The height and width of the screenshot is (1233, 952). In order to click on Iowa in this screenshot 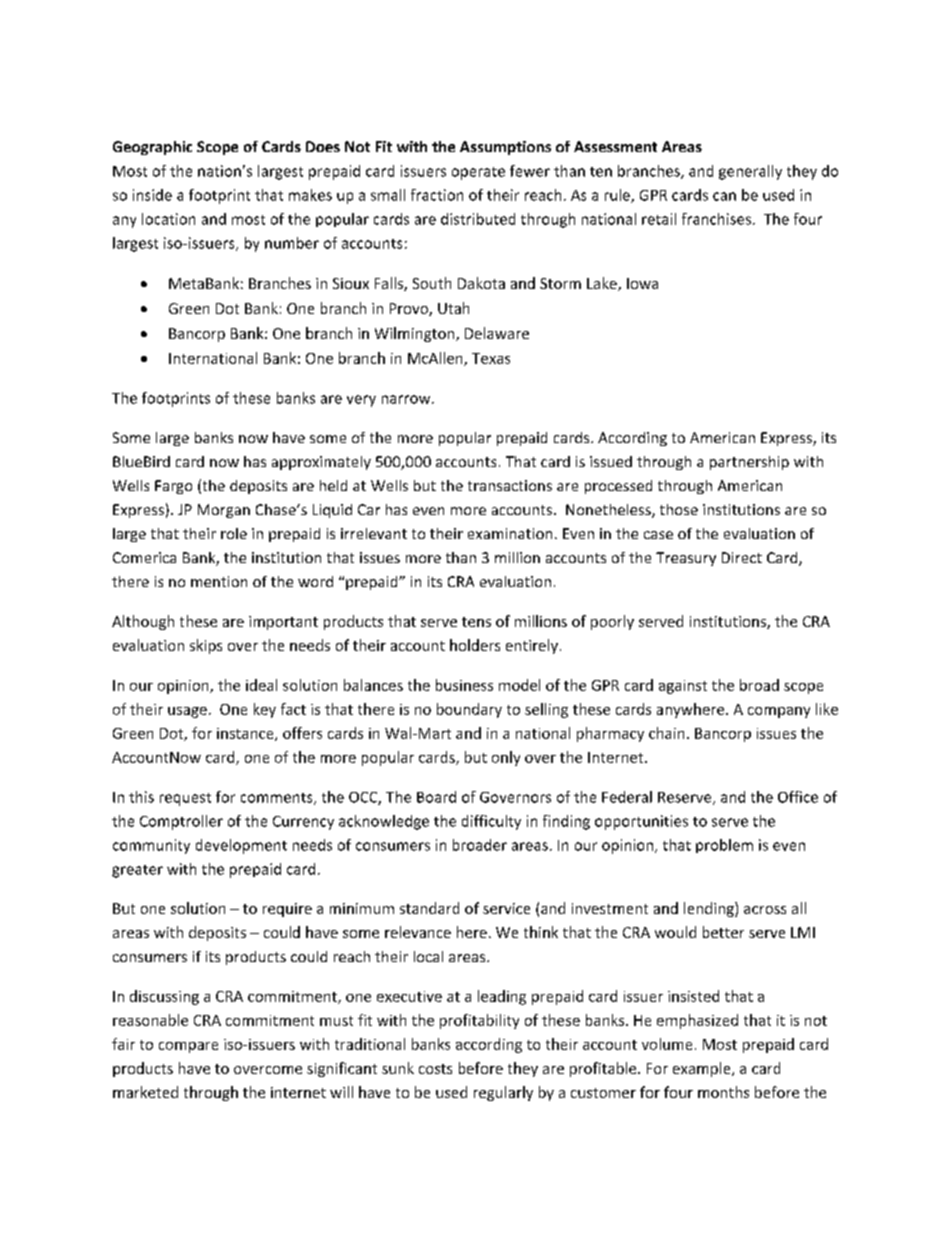, I will do `click(642, 283)`.
